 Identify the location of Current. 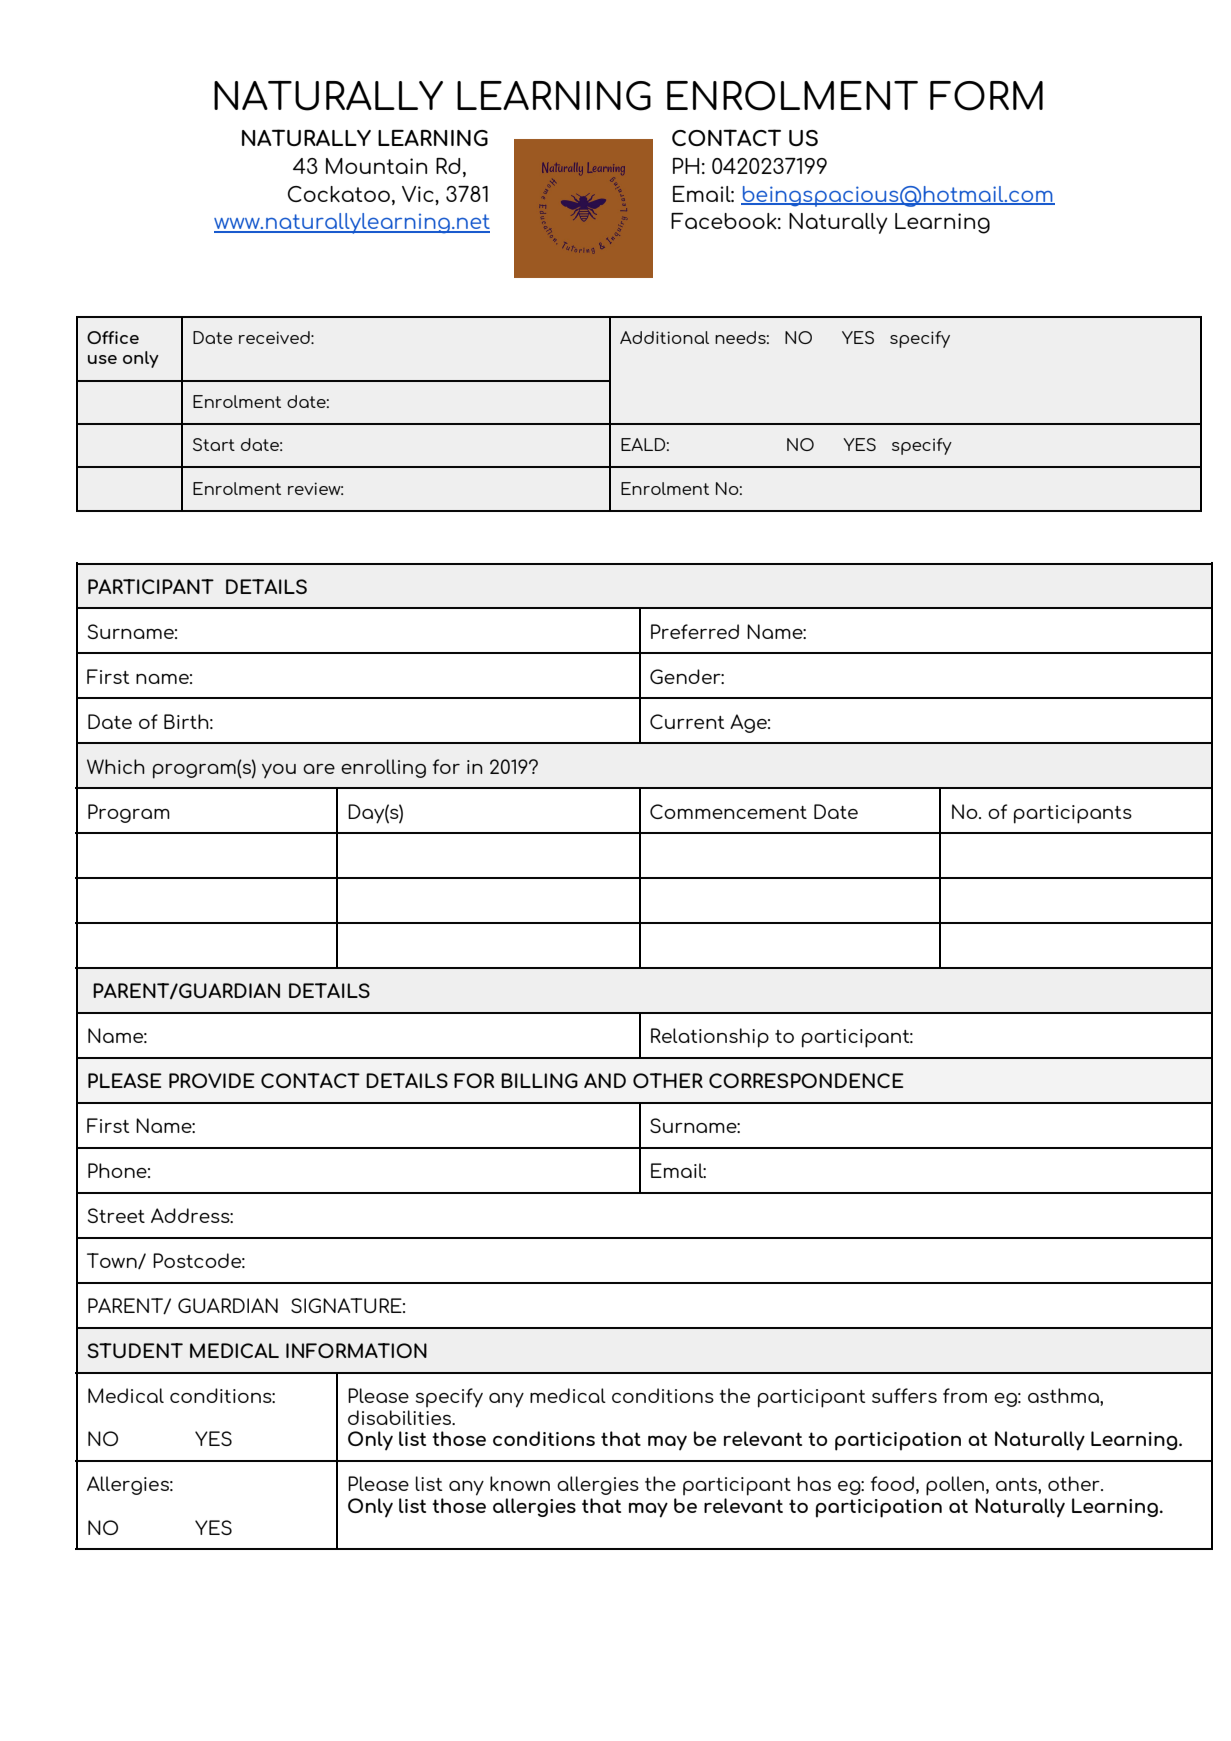
(687, 721).
